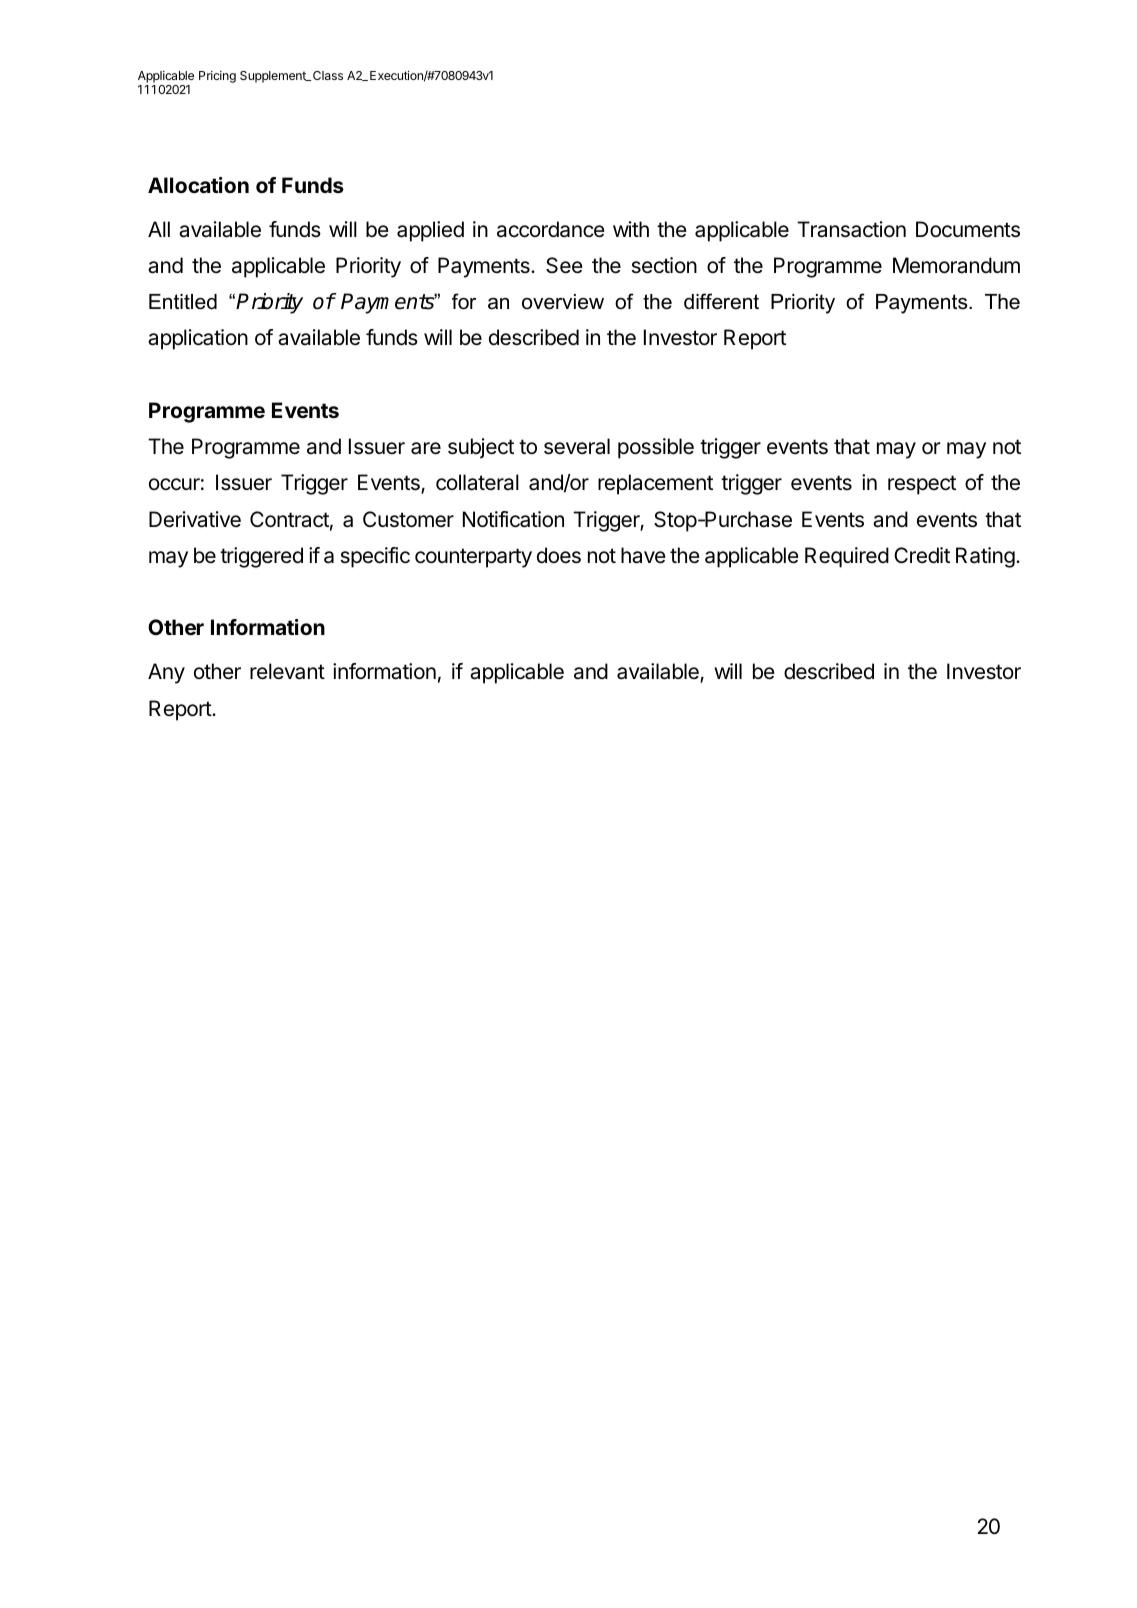 This document has height=1608, width=1137. Describe the element at coordinates (577, 446) in the document. I see `several` at that location.
